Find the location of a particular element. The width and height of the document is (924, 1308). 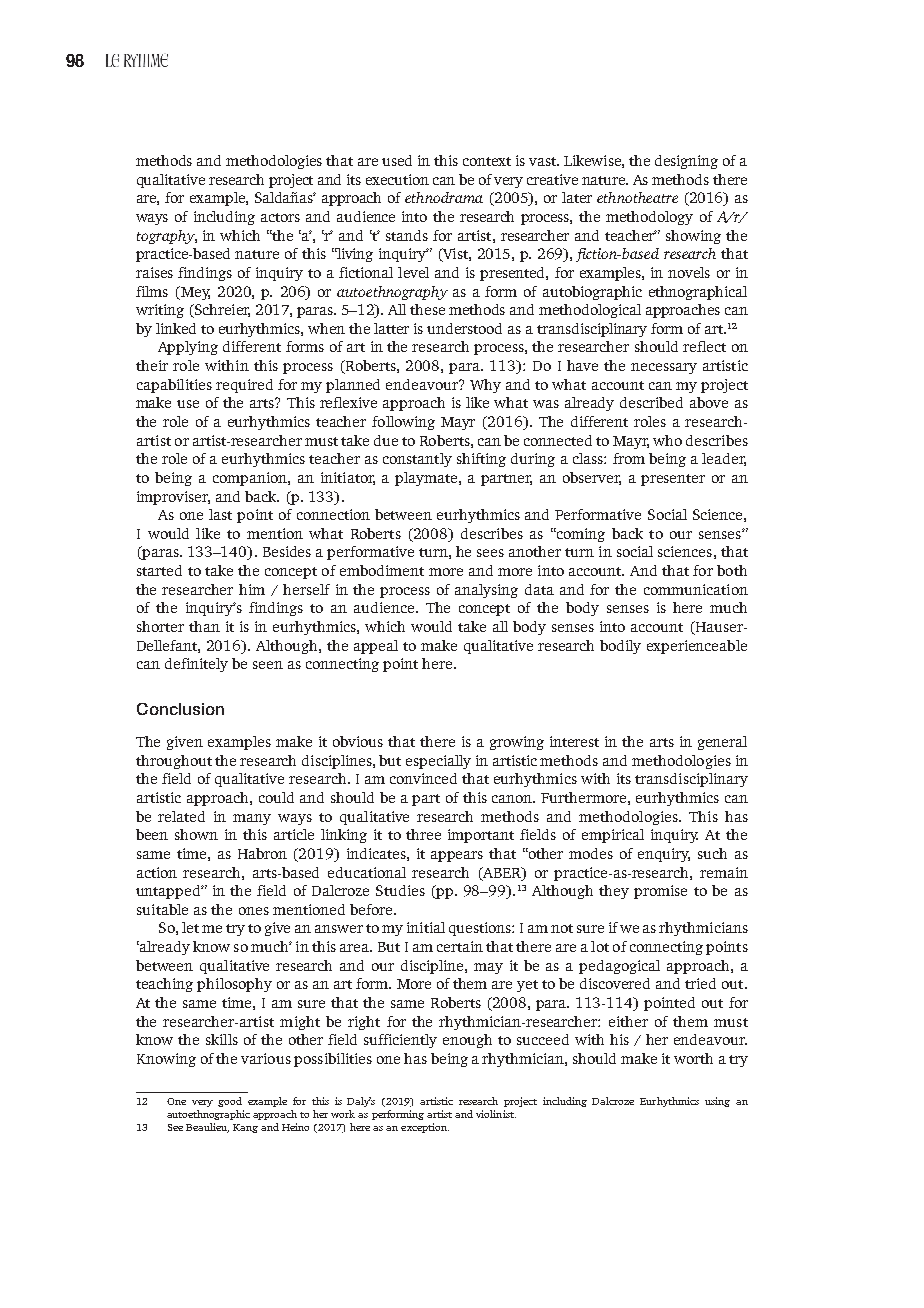

actors is located at coordinates (280, 217).
